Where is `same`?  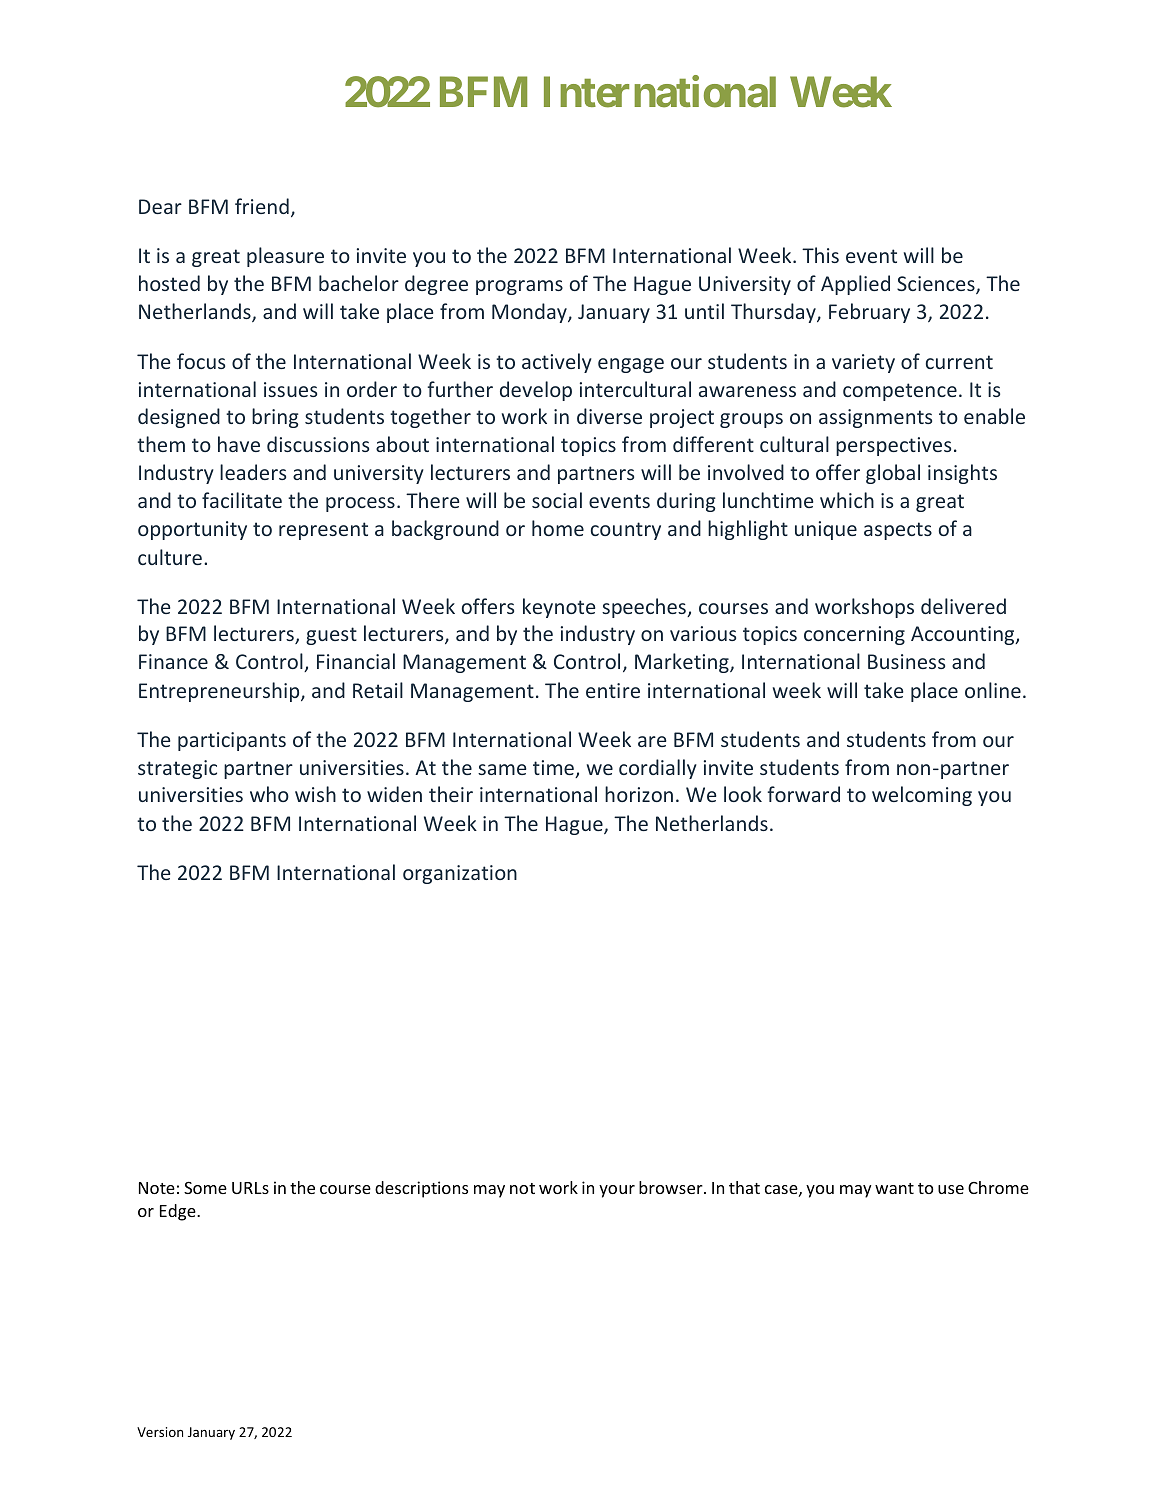
same is located at coordinates (502, 769).
